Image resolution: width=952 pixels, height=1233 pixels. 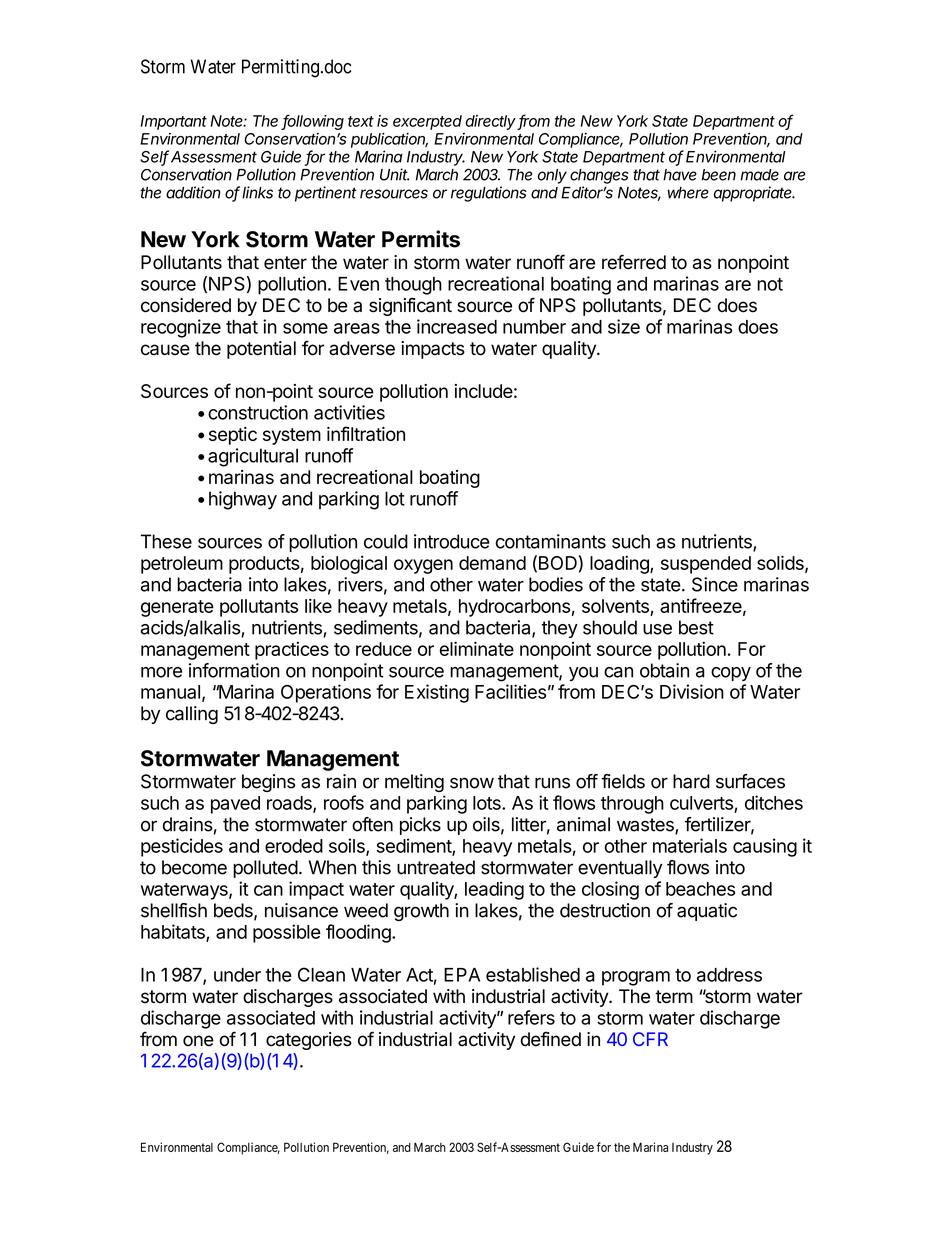 I want to click on Since, so click(x=715, y=584).
